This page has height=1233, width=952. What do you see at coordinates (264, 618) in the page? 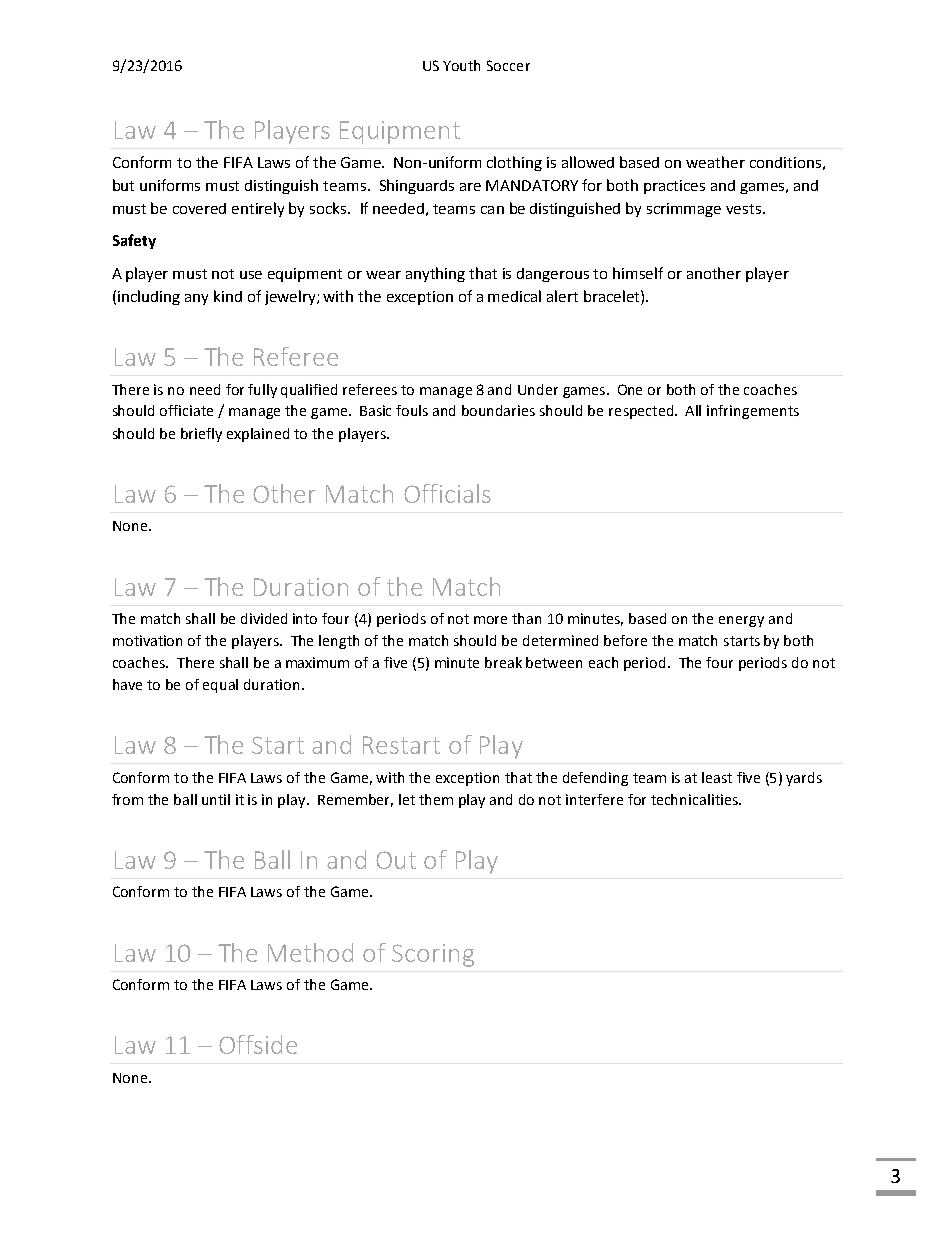
I see `divided` at bounding box center [264, 618].
